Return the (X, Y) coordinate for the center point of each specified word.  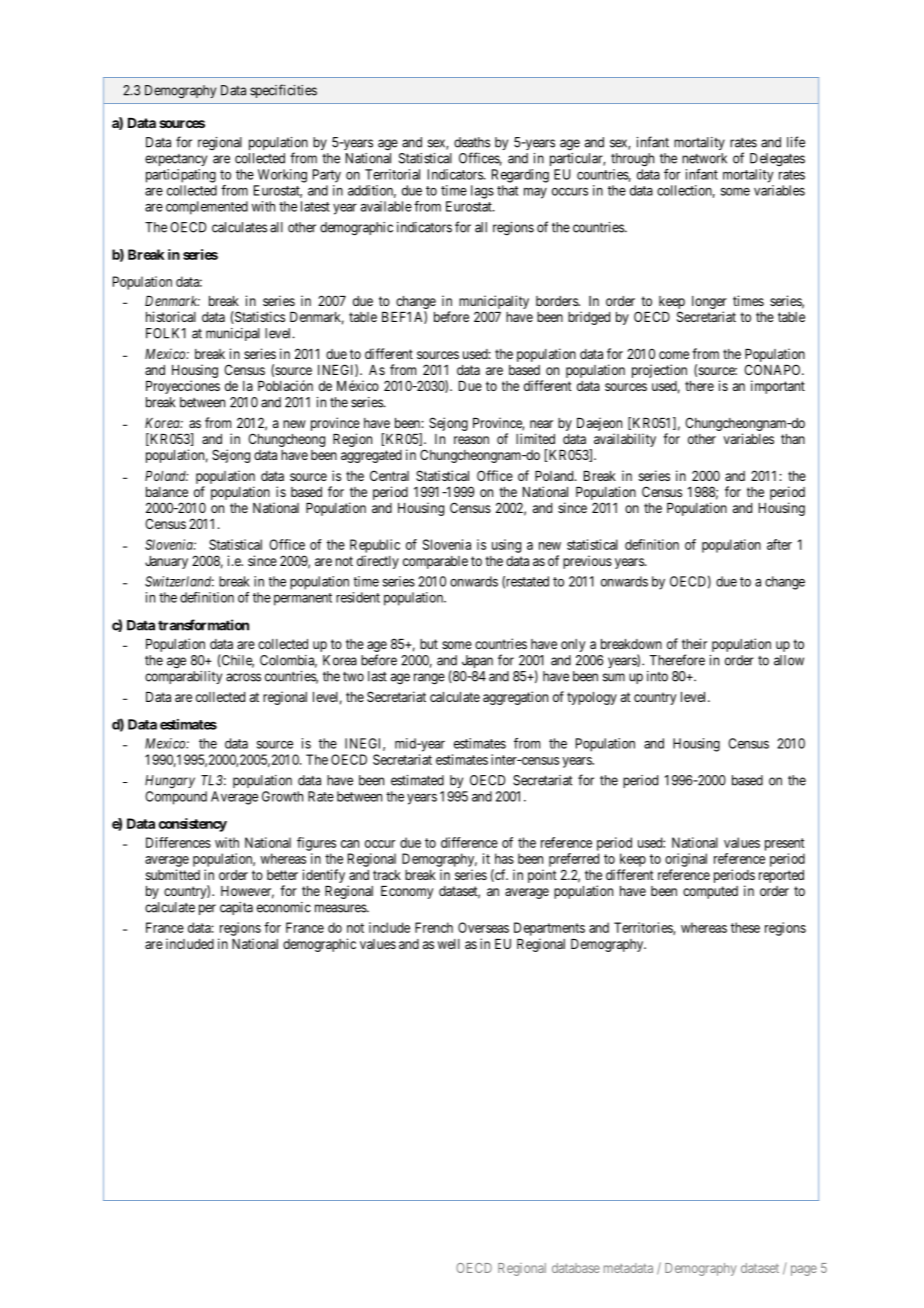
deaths (472, 142)
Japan (477, 661)
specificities (283, 91)
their (694, 643)
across (243, 677)
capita (236, 908)
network (704, 158)
